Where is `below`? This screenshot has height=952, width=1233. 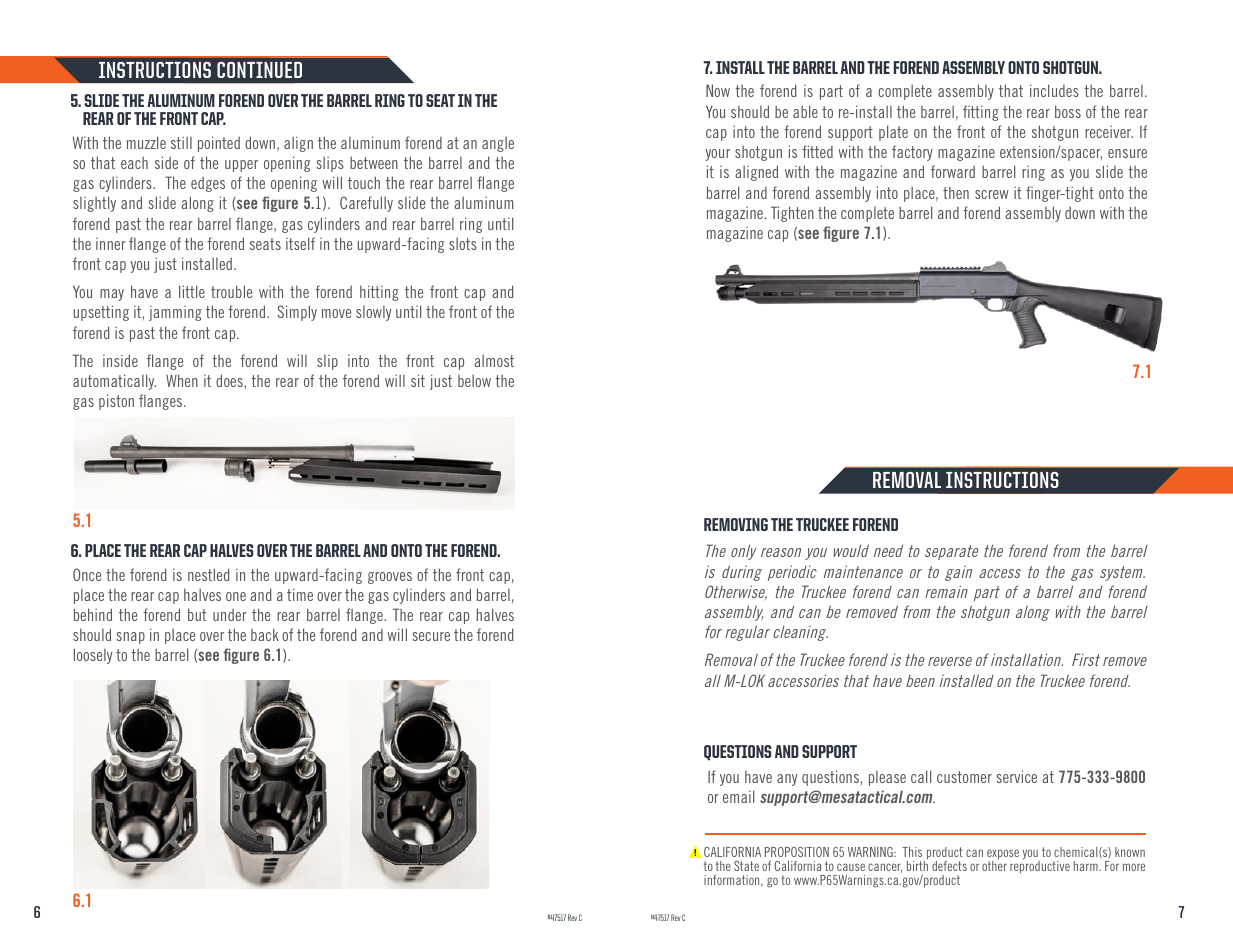 below is located at coordinates (474, 381).
